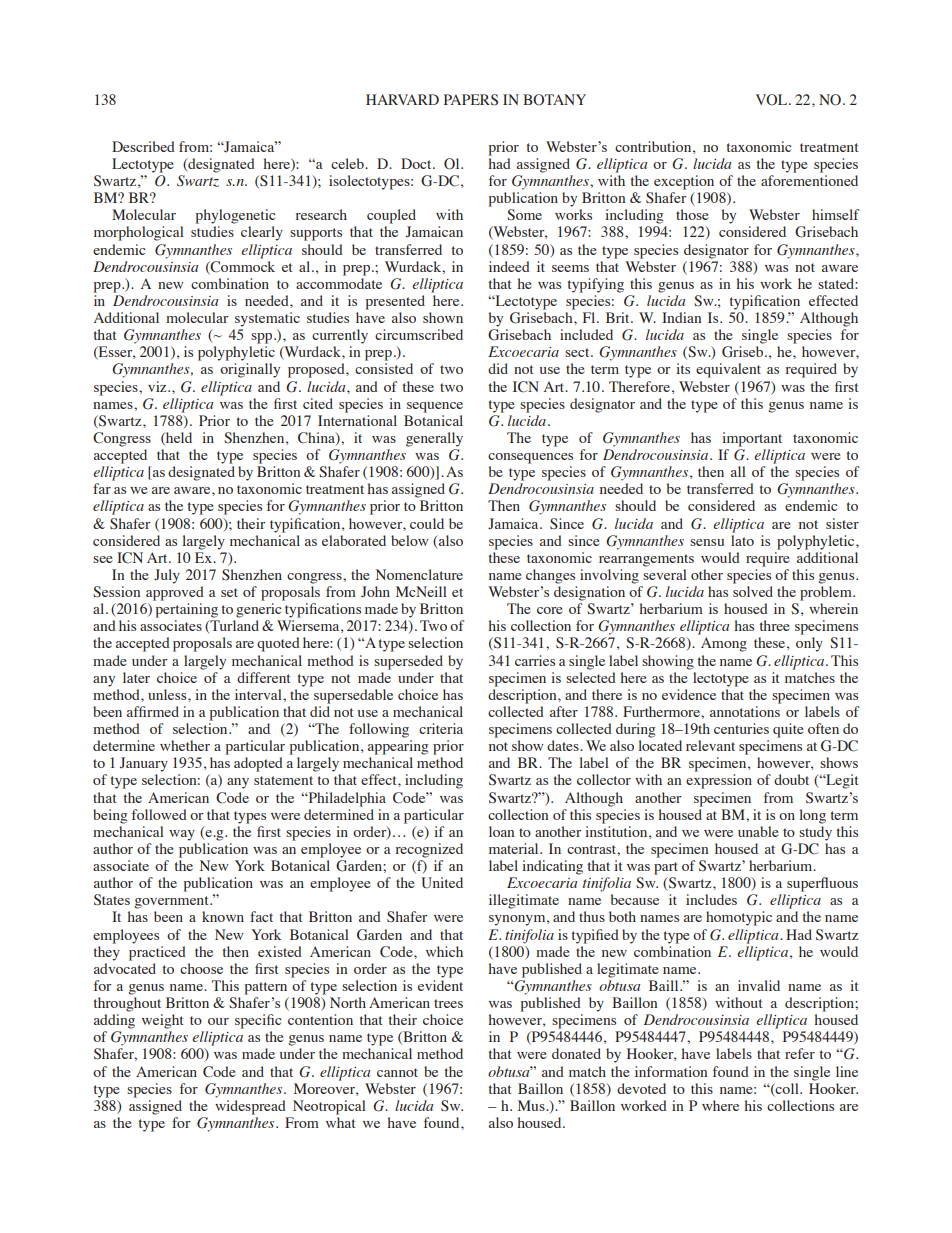  Describe the element at coordinates (158, 386) in the screenshot. I see `viz` at that location.
